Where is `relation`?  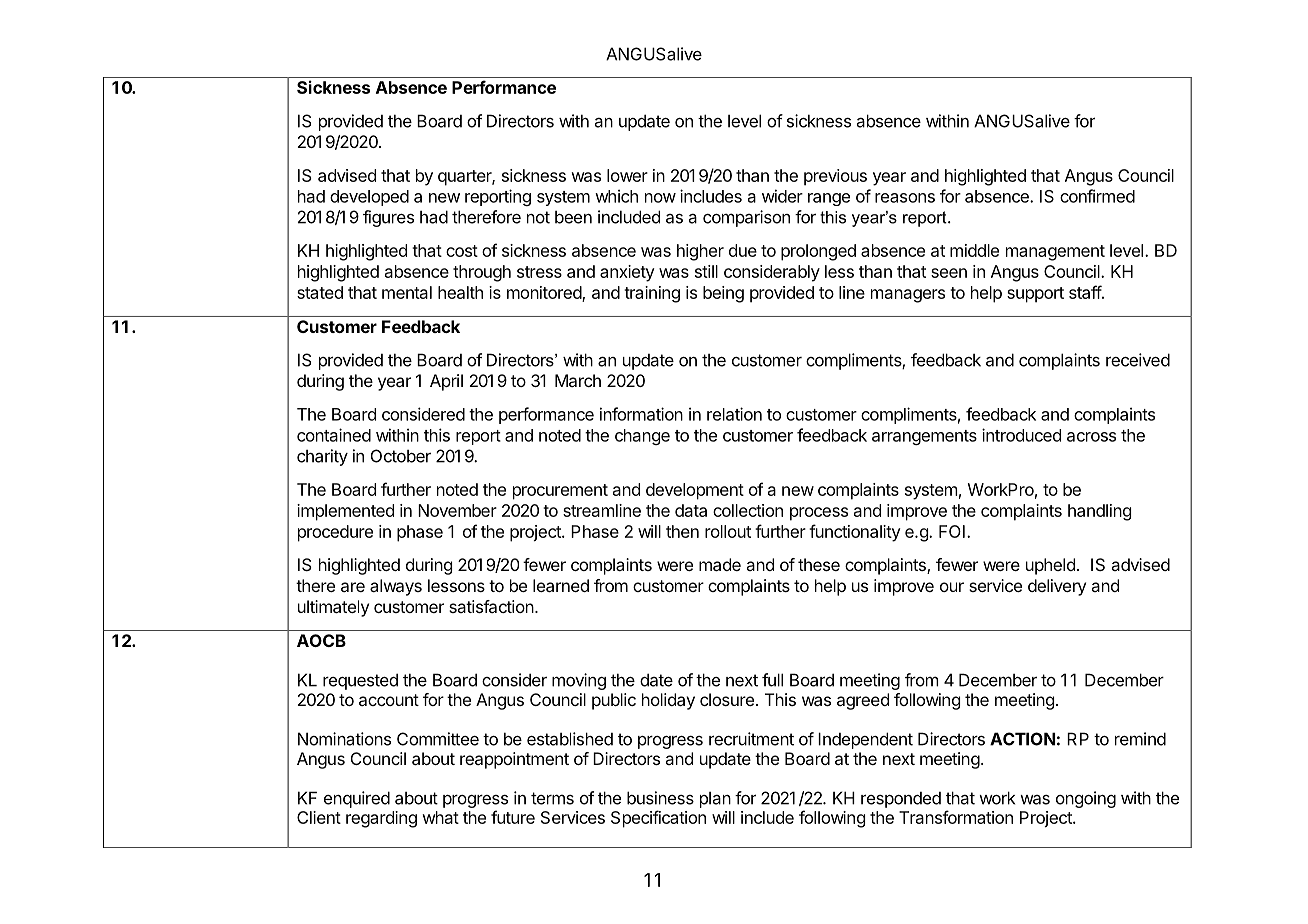 relation is located at coordinates (734, 414).
